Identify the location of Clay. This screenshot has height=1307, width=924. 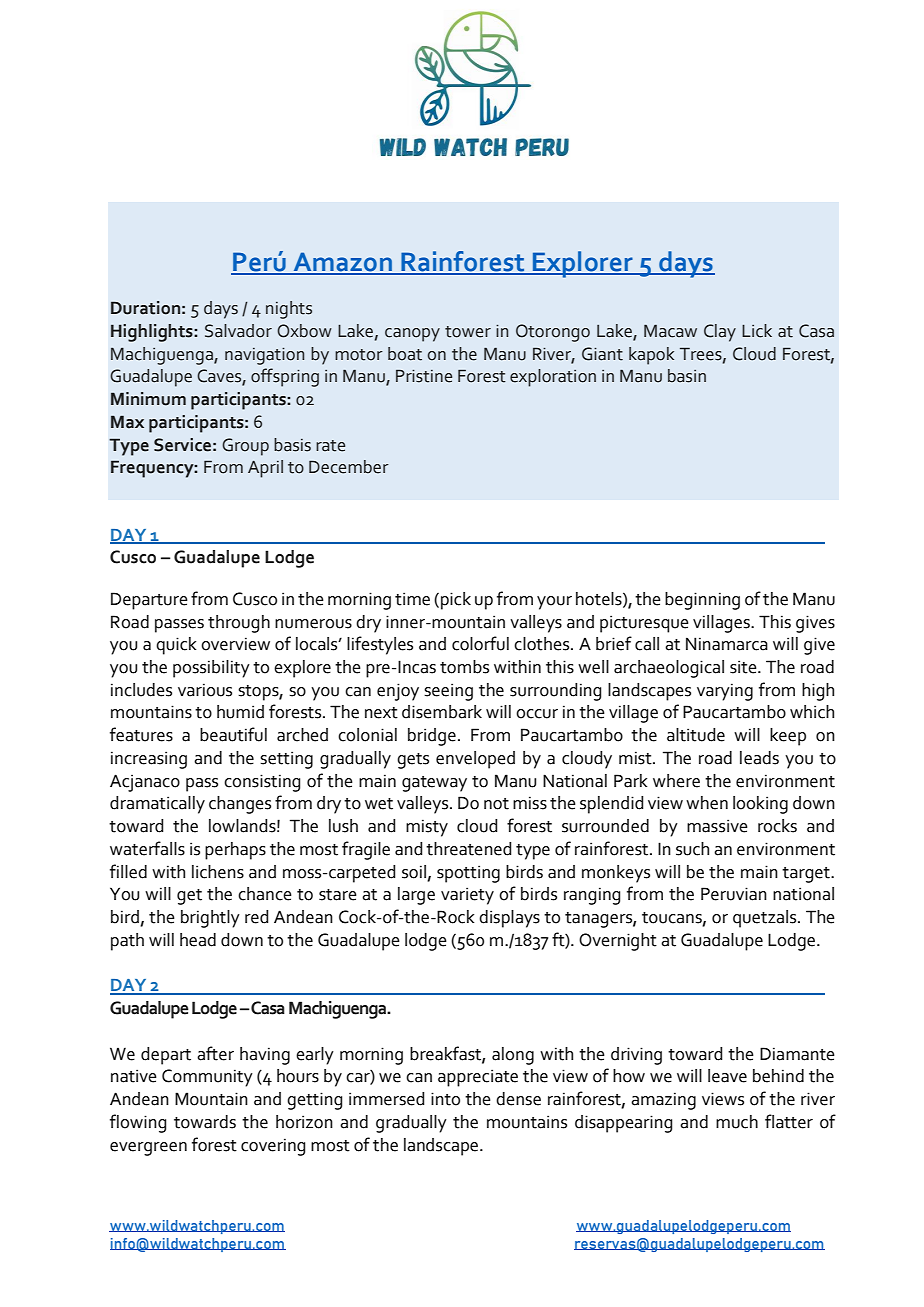
(720, 333).
